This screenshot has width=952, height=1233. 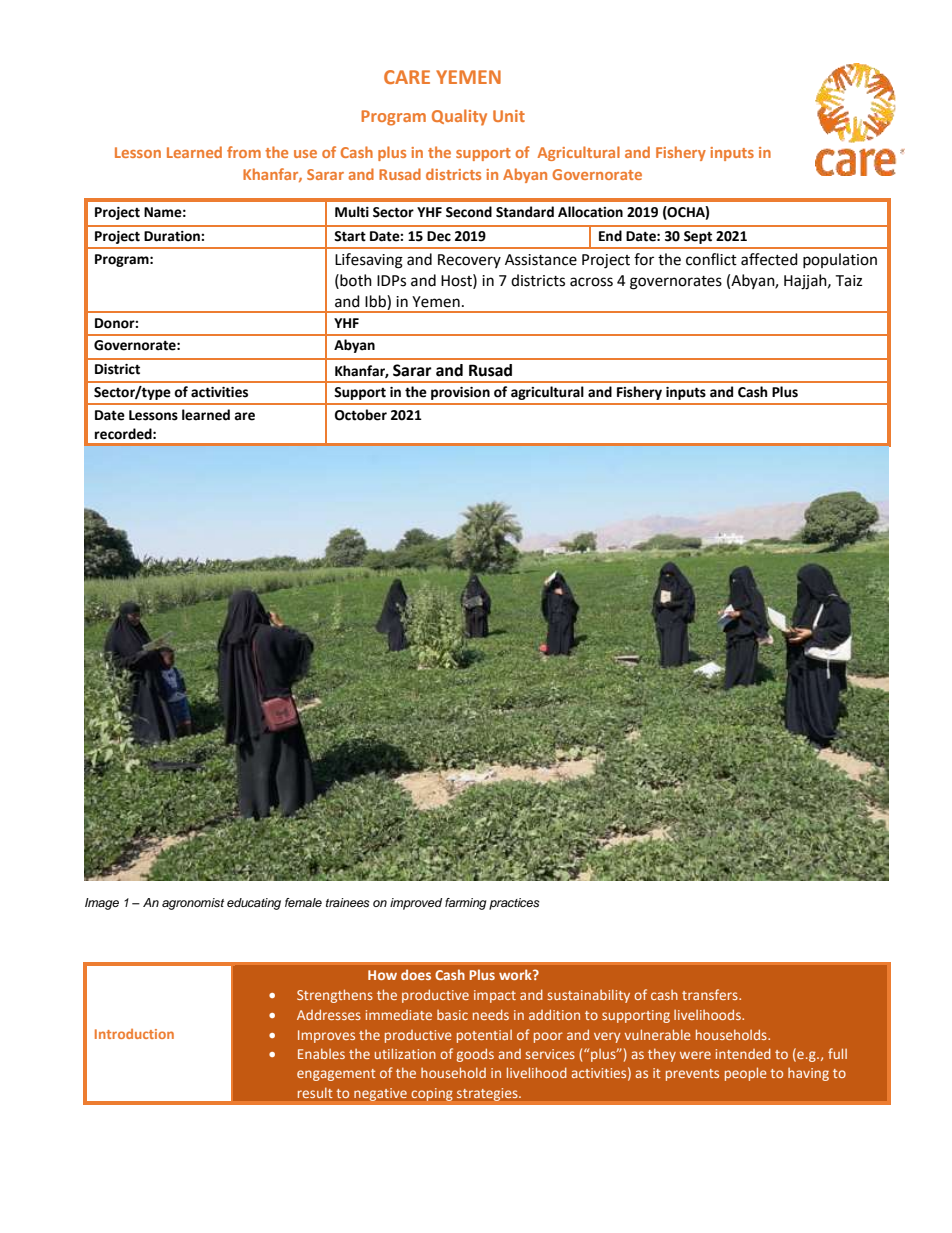 What do you see at coordinates (361, 415) in the screenshot?
I see `October` at bounding box center [361, 415].
